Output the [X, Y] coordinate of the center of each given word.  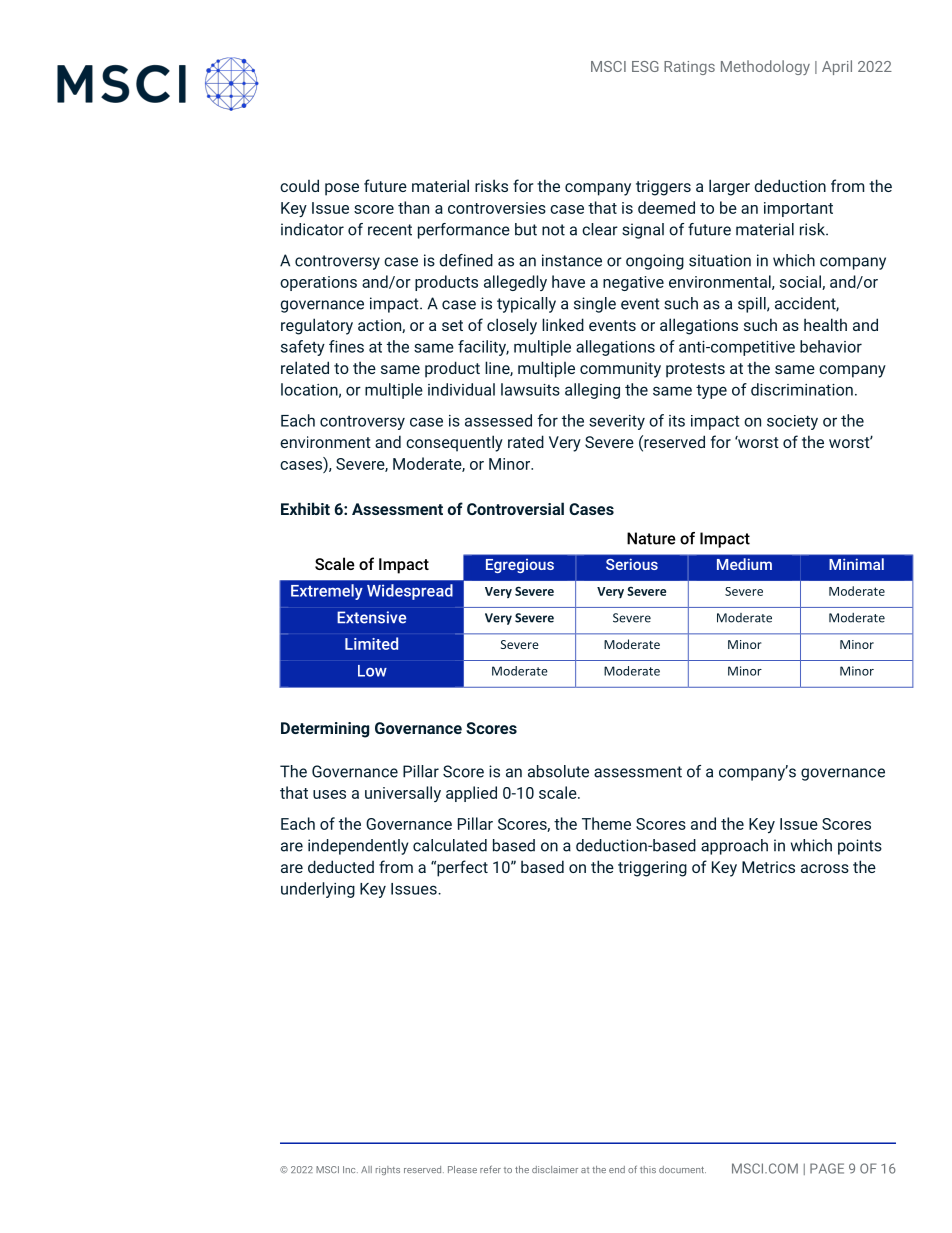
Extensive [371, 617]
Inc [350, 1169]
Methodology [765, 67]
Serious [632, 564]
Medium [744, 564]
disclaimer [555, 1169]
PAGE [827, 1168]
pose [342, 189]
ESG [645, 66]
